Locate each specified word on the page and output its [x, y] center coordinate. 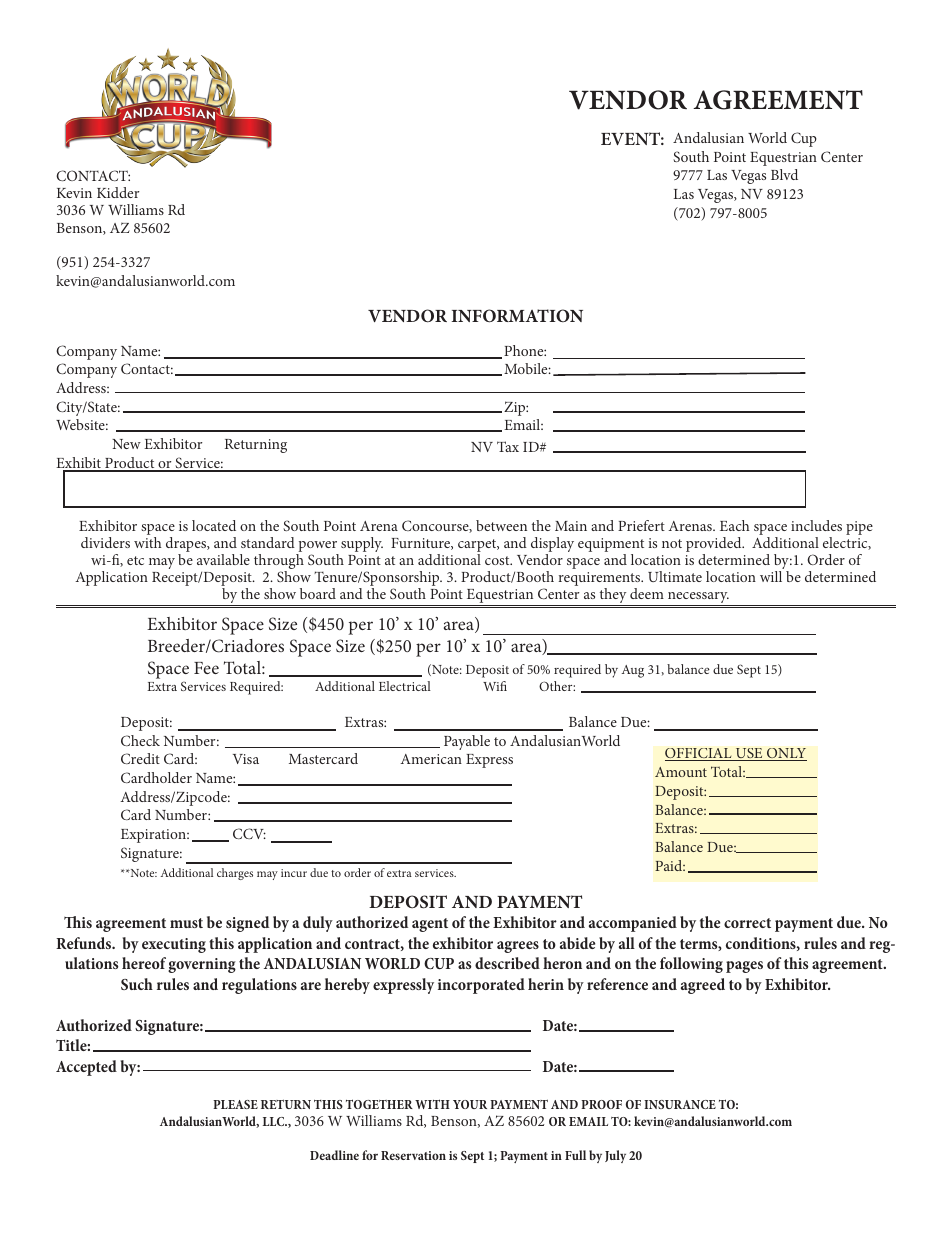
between [501, 525]
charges [235, 874]
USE [749, 754]
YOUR [470, 1104]
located [214, 525]
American [431, 759]
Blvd [784, 174]
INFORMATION [517, 316]
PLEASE [235, 1104]
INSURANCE [680, 1104]
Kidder [118, 192]
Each [735, 525]
